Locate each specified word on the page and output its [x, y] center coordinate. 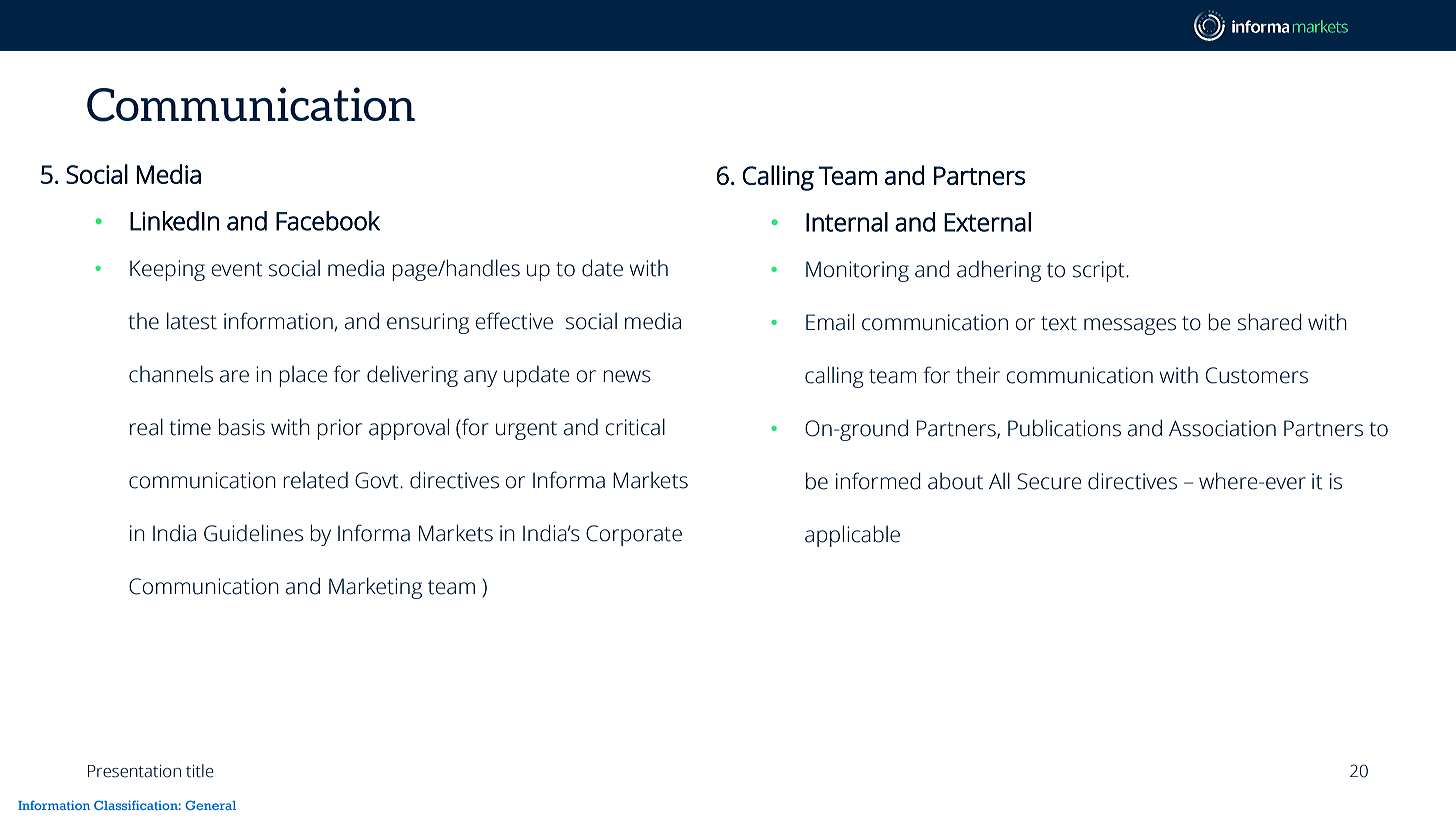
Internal [847, 222]
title [200, 771]
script [1100, 271]
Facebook [328, 221]
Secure [1049, 481]
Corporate [634, 535]
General [210, 805]
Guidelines [253, 533]
